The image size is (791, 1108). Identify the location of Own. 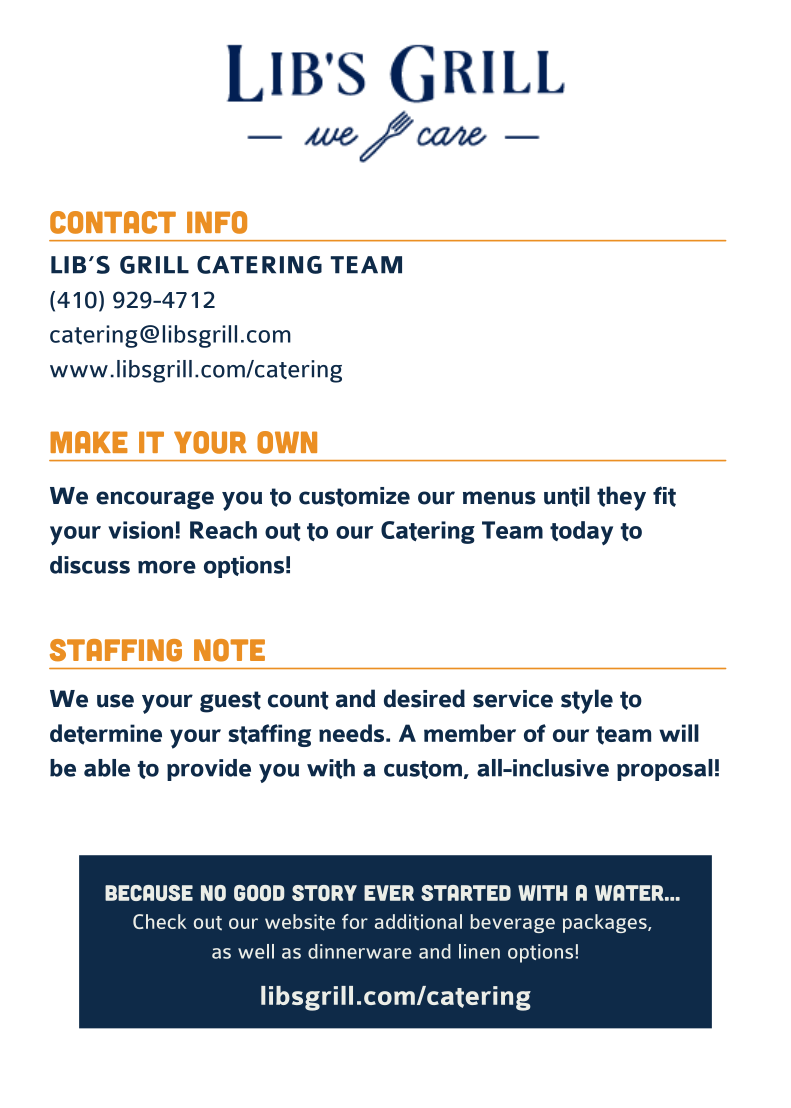
(287, 442).
